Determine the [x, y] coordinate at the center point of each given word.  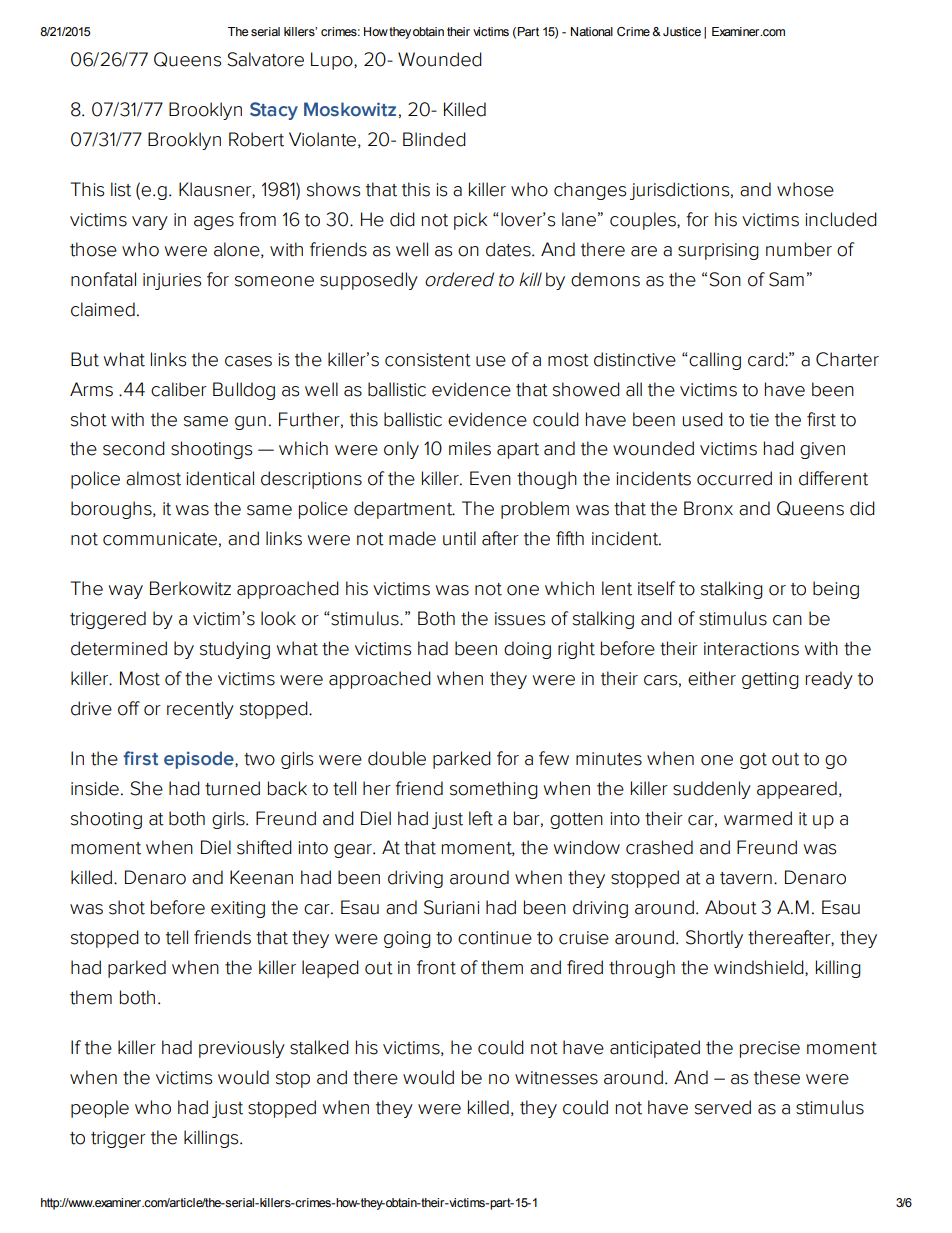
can [787, 620]
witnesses [556, 1078]
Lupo [333, 61]
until [459, 538]
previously [242, 1049]
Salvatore [265, 59]
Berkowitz [190, 588]
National [592, 31]
